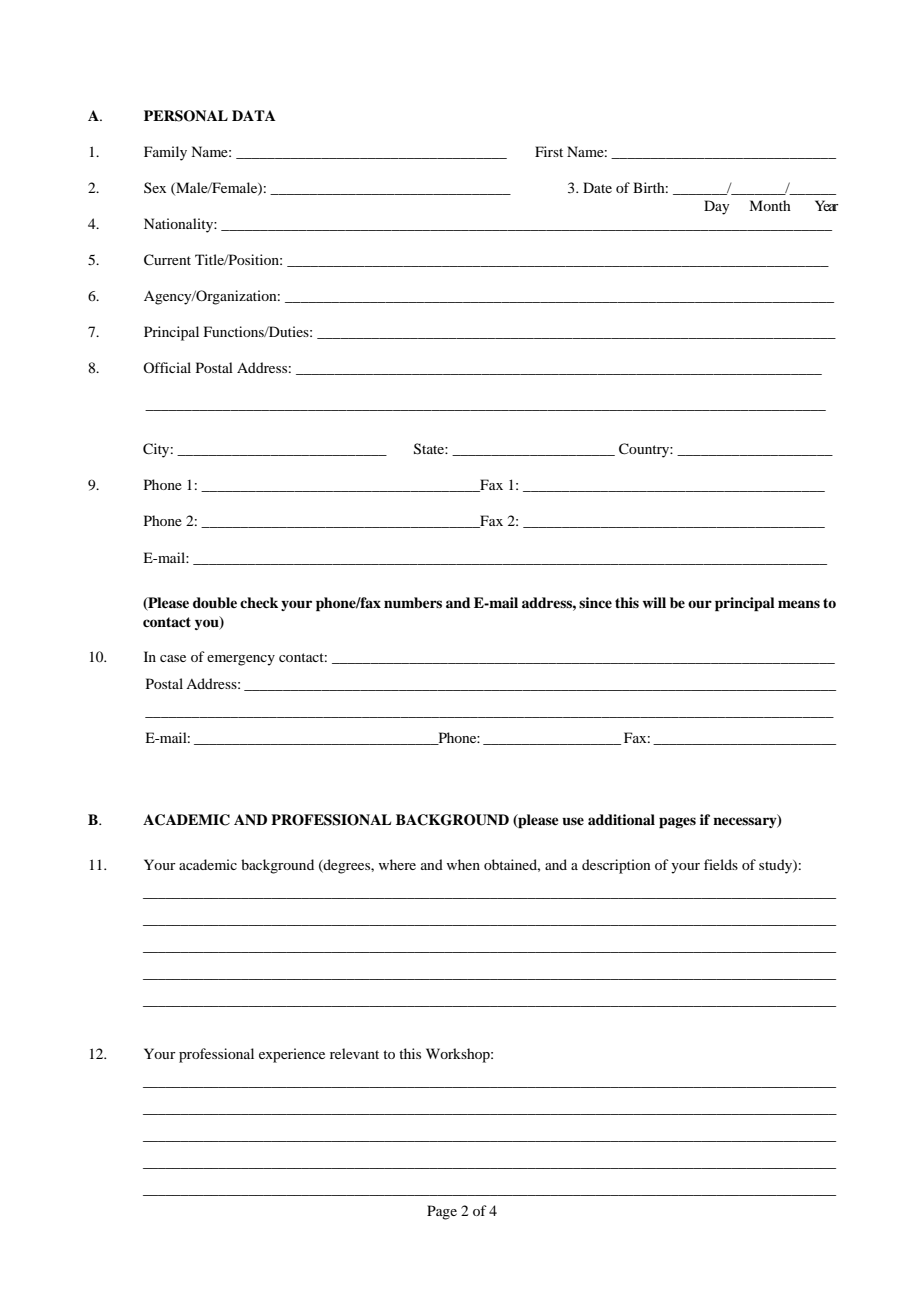 This screenshot has height=1308, width=924. Describe the element at coordinates (770, 205) in the screenshot. I see `Month` at that location.
